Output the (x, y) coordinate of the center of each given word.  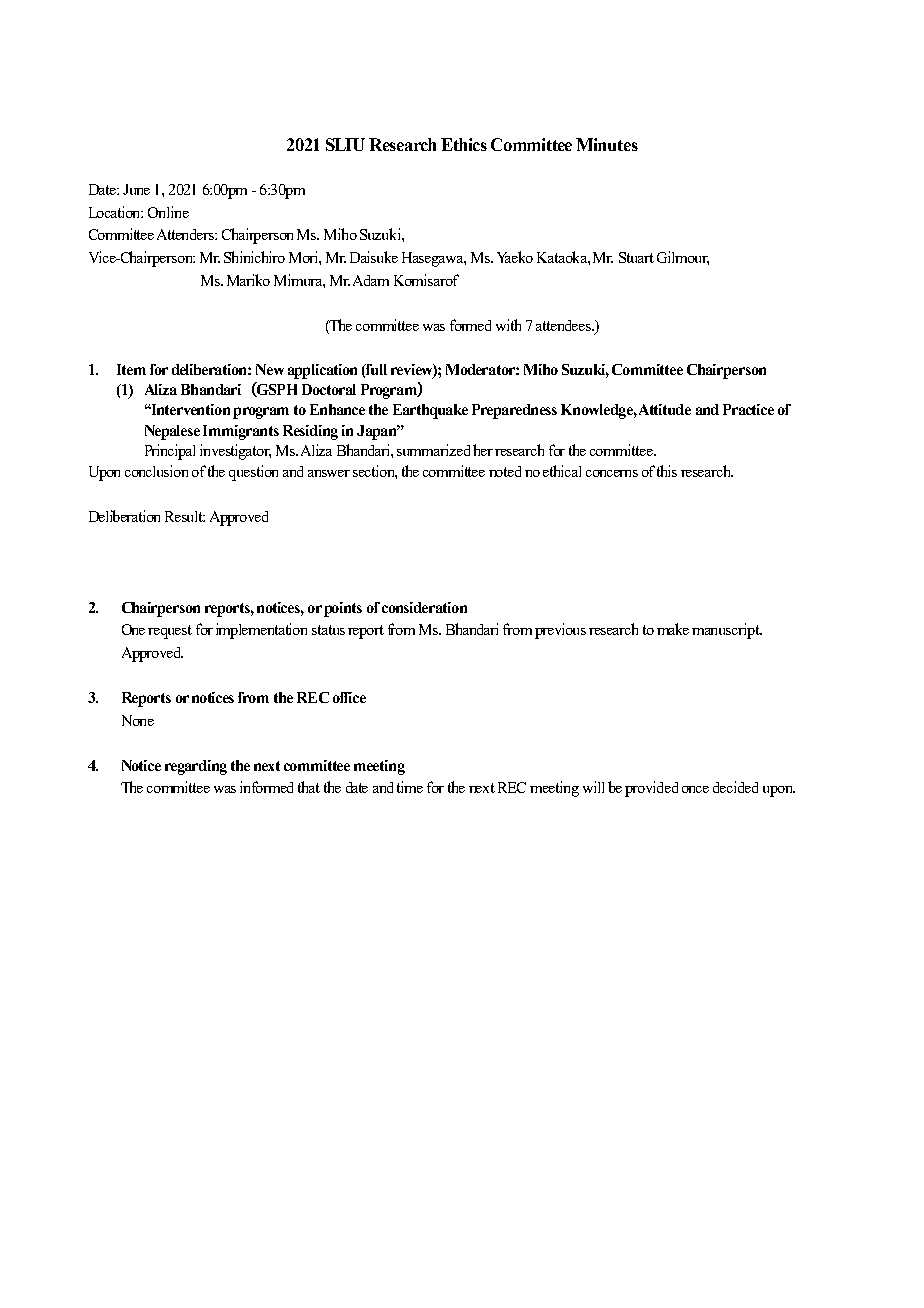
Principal (170, 452)
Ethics (464, 144)
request (170, 632)
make (673, 629)
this (667, 471)
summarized (433, 450)
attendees (565, 325)
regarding (196, 767)
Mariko (248, 280)
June (136, 189)
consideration (424, 607)
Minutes (607, 144)
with (508, 325)
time (410, 787)
